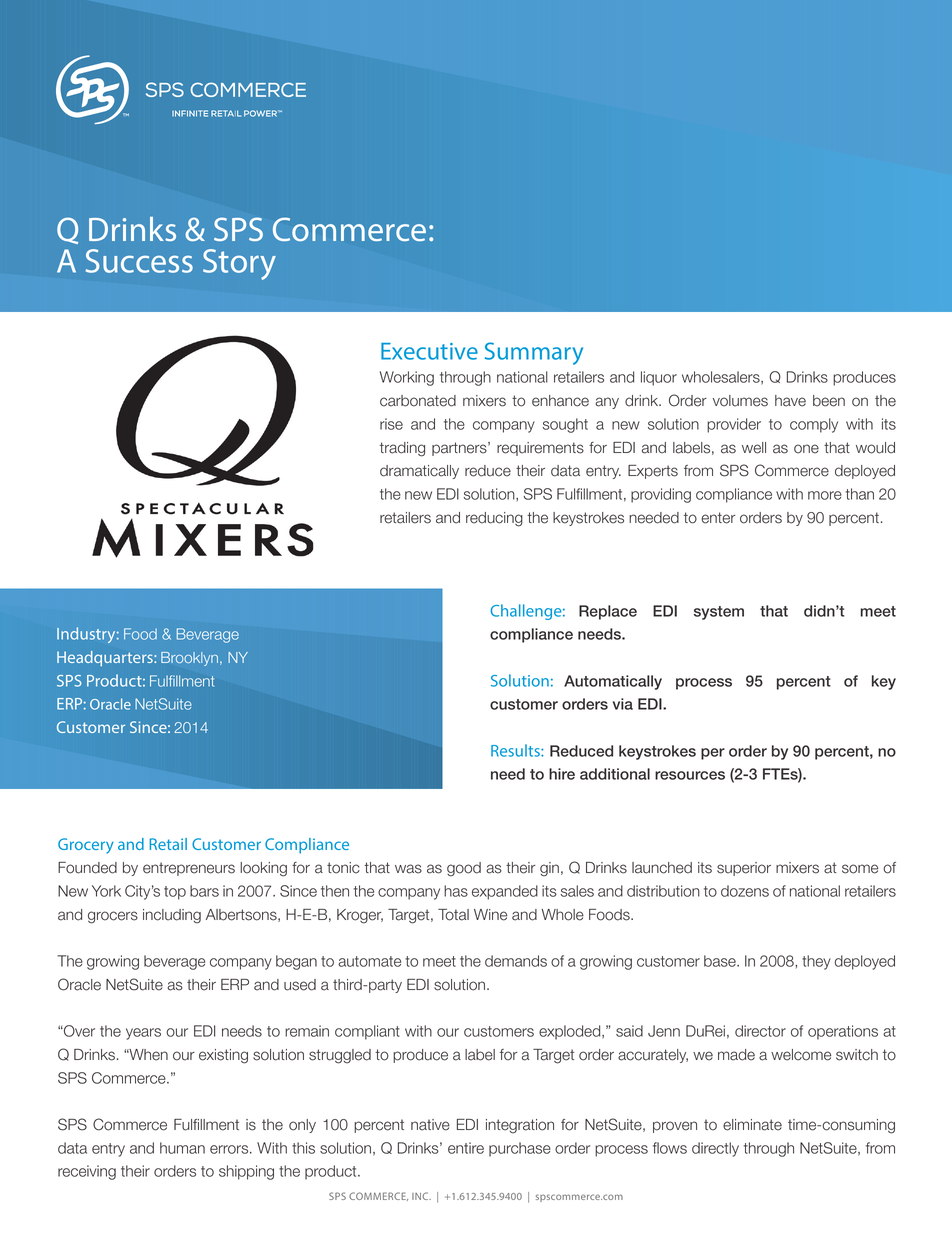 The image size is (952, 1233). What do you see at coordinates (516, 750) in the screenshot?
I see `Results` at bounding box center [516, 750].
